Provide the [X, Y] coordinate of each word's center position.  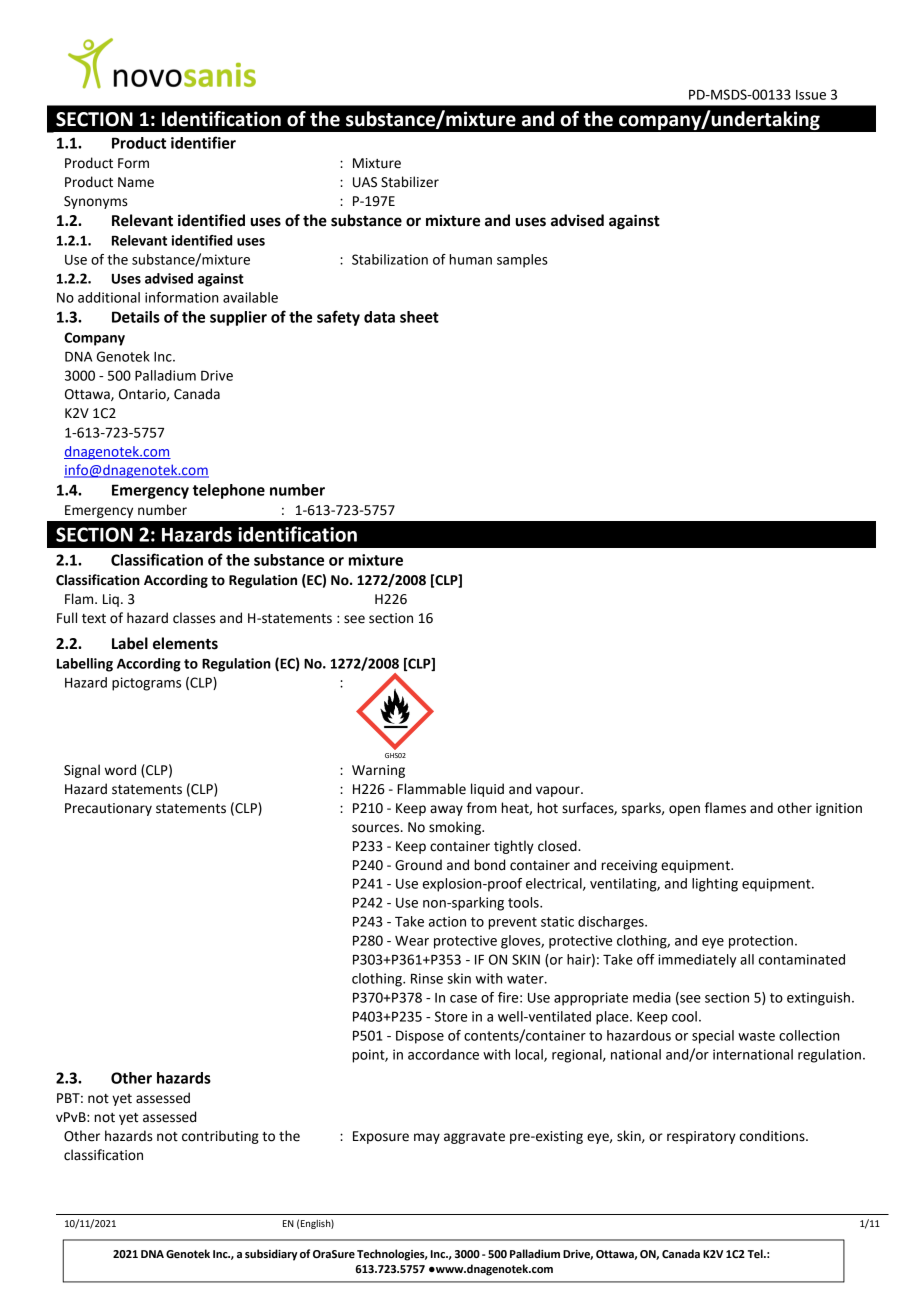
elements [185, 643]
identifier [203, 142]
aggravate [474, 1138]
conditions [773, 1136]
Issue [811, 95]
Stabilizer [410, 182]
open [684, 810]
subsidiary [271, 1255]
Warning [378, 771]
